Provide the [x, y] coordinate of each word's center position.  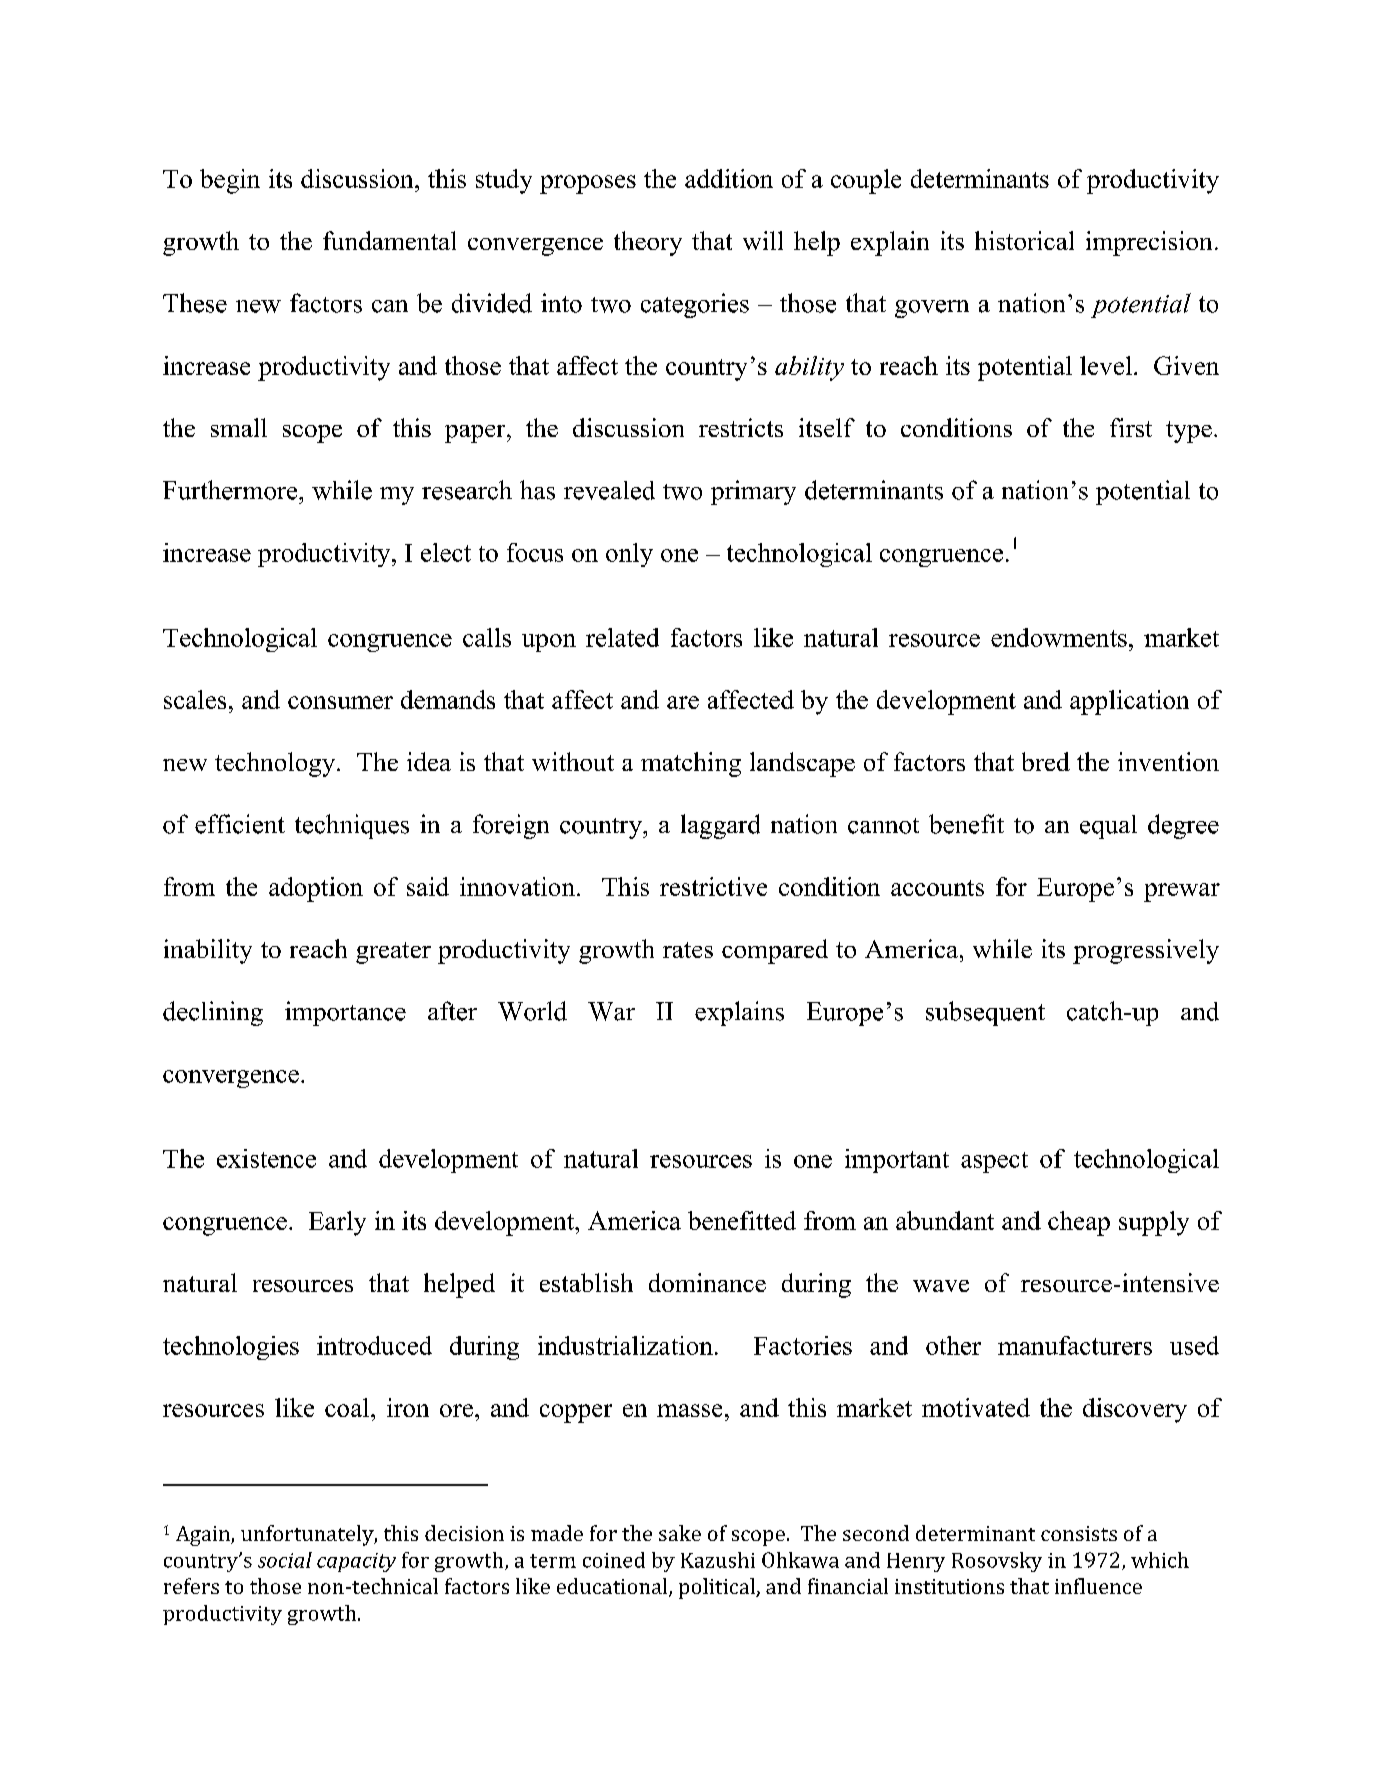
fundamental [389, 240]
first [1131, 427]
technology [276, 764]
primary [753, 492]
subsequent [985, 1013]
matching [691, 764]
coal [348, 1407]
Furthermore [231, 490]
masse [689, 1410]
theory [648, 243]
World [532, 1011]
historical [1024, 240]
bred [1046, 761]
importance [345, 1013]
